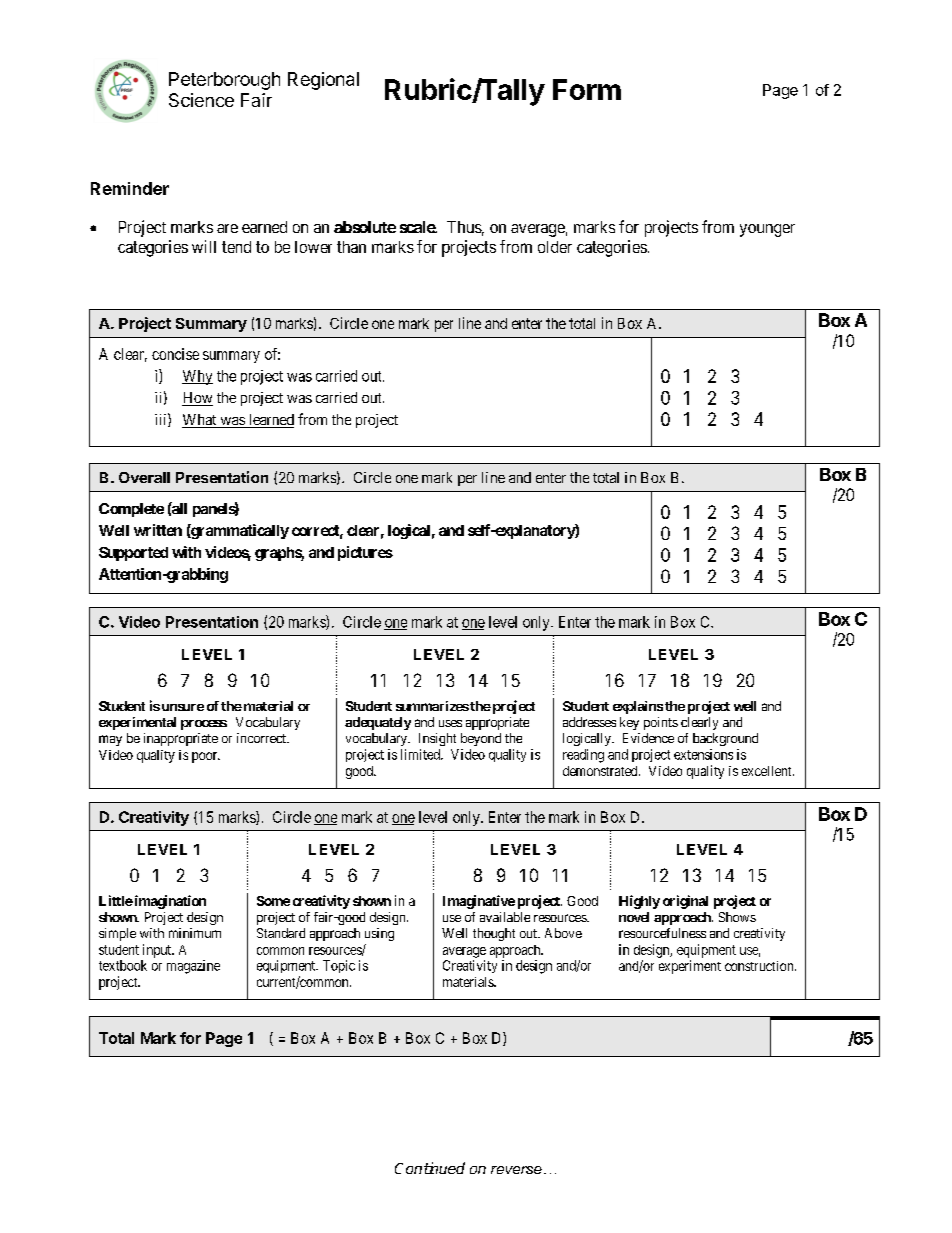 The width and height of the screenshot is (952, 1233). What do you see at coordinates (201, 100) in the screenshot?
I see `Science` at bounding box center [201, 100].
